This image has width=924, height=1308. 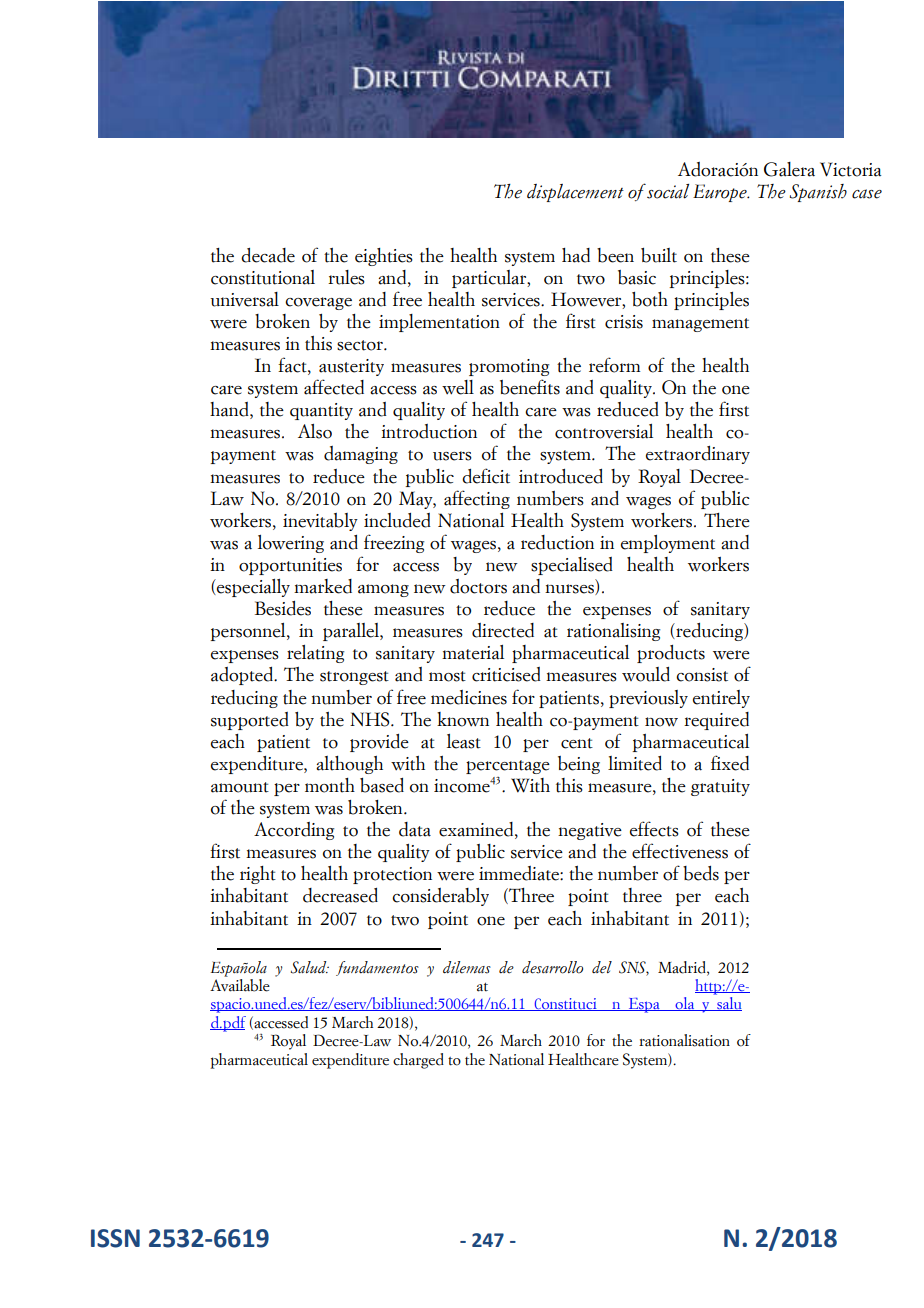 I want to click on right, so click(x=258, y=875).
